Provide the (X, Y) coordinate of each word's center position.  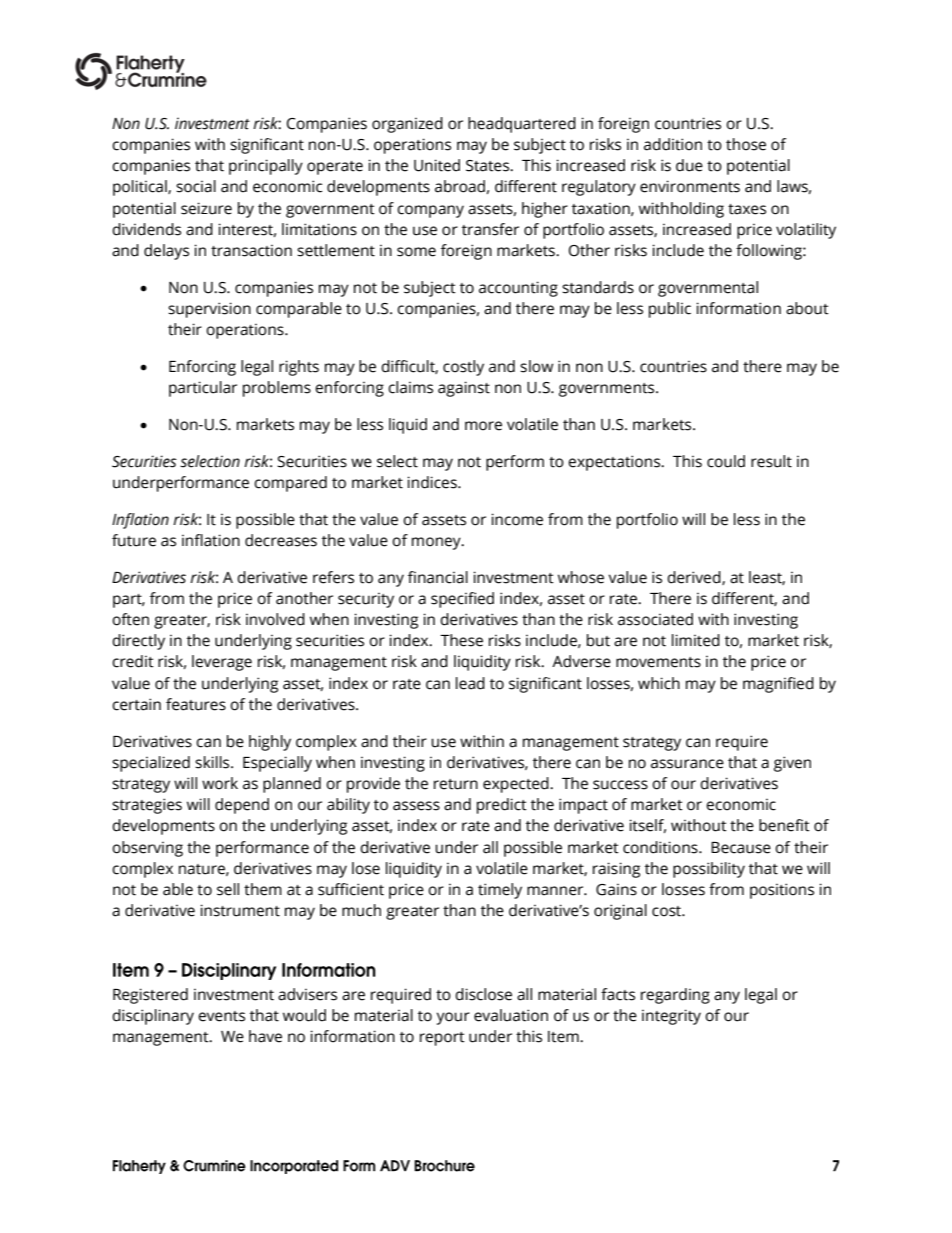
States (489, 166)
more (483, 426)
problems (277, 389)
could (726, 461)
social (196, 186)
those (746, 144)
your (453, 1018)
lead (470, 683)
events (221, 1016)
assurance (687, 764)
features (196, 704)
